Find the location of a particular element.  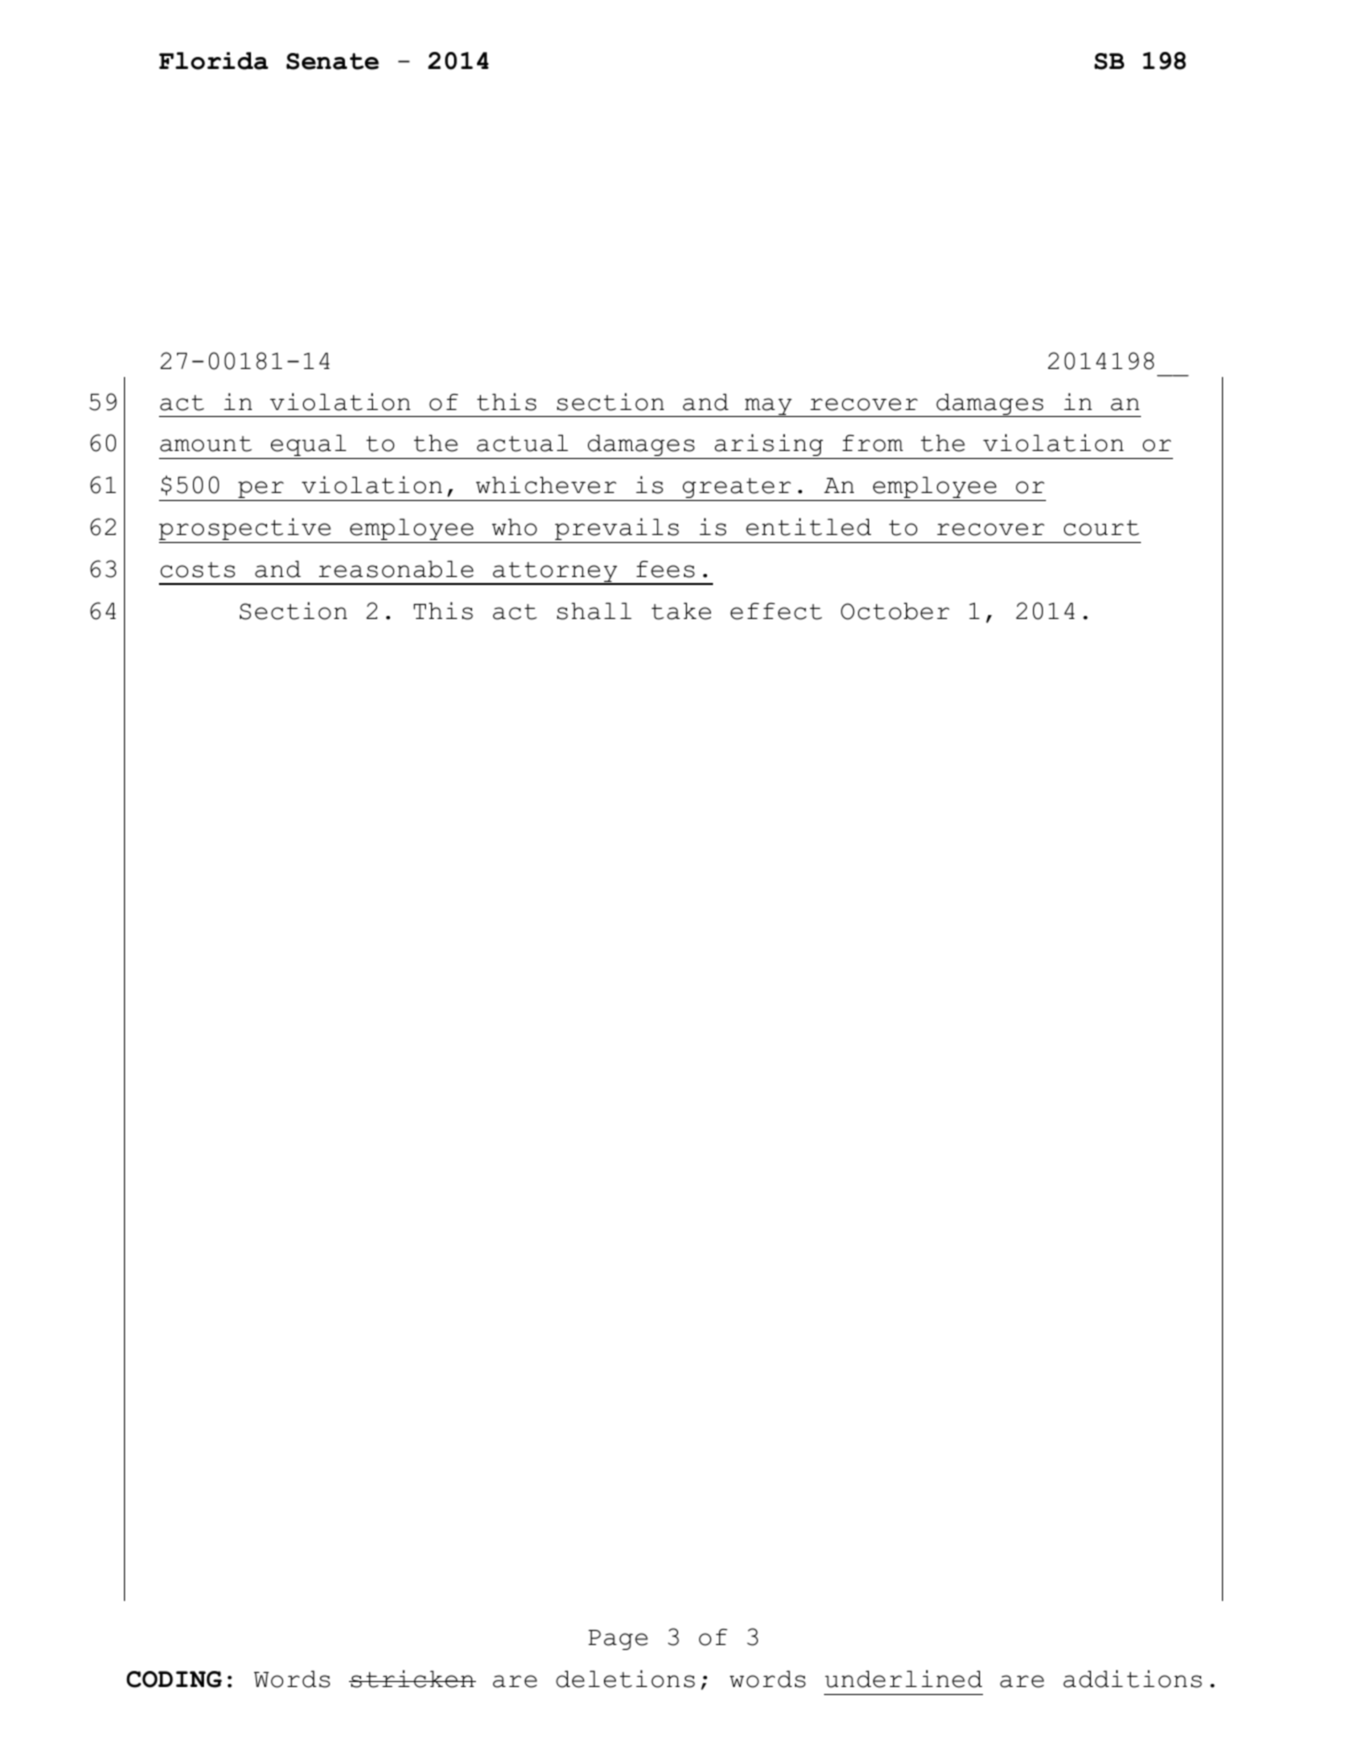

from is located at coordinates (872, 443).
